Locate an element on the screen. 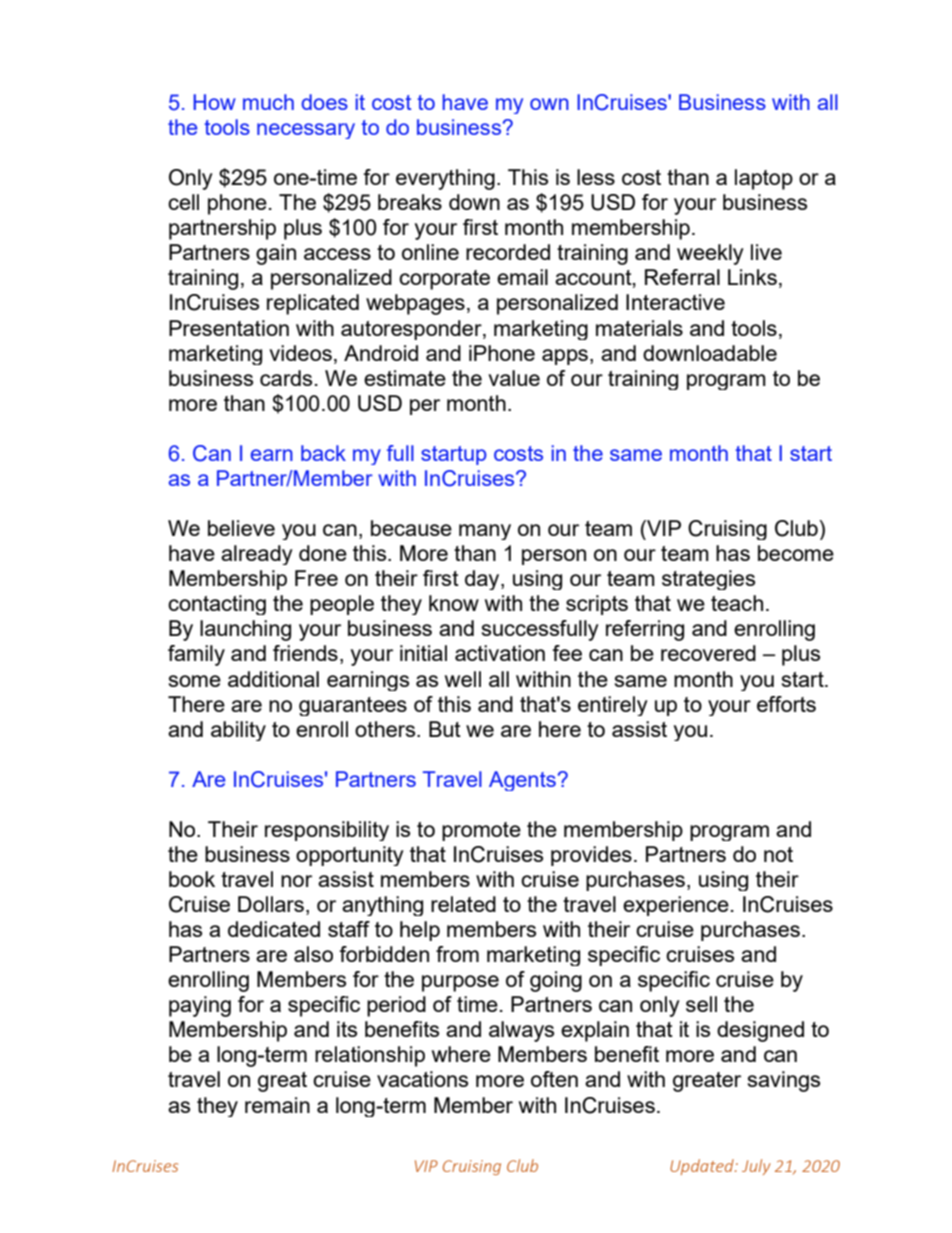 This screenshot has height=1233, width=952. everything is located at coordinates (445, 179).
